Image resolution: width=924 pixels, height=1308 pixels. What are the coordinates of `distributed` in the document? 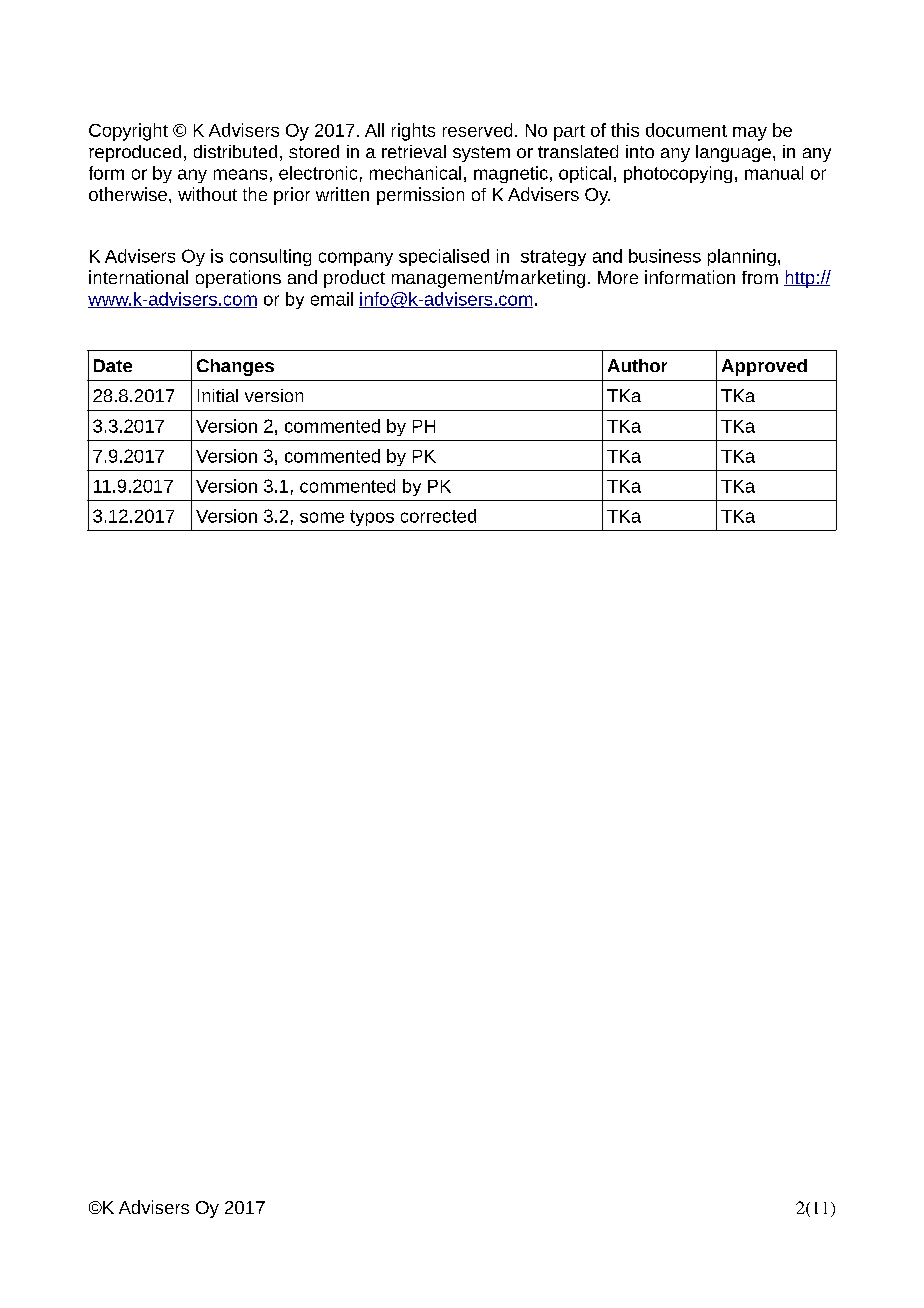 It's located at (235, 151).
